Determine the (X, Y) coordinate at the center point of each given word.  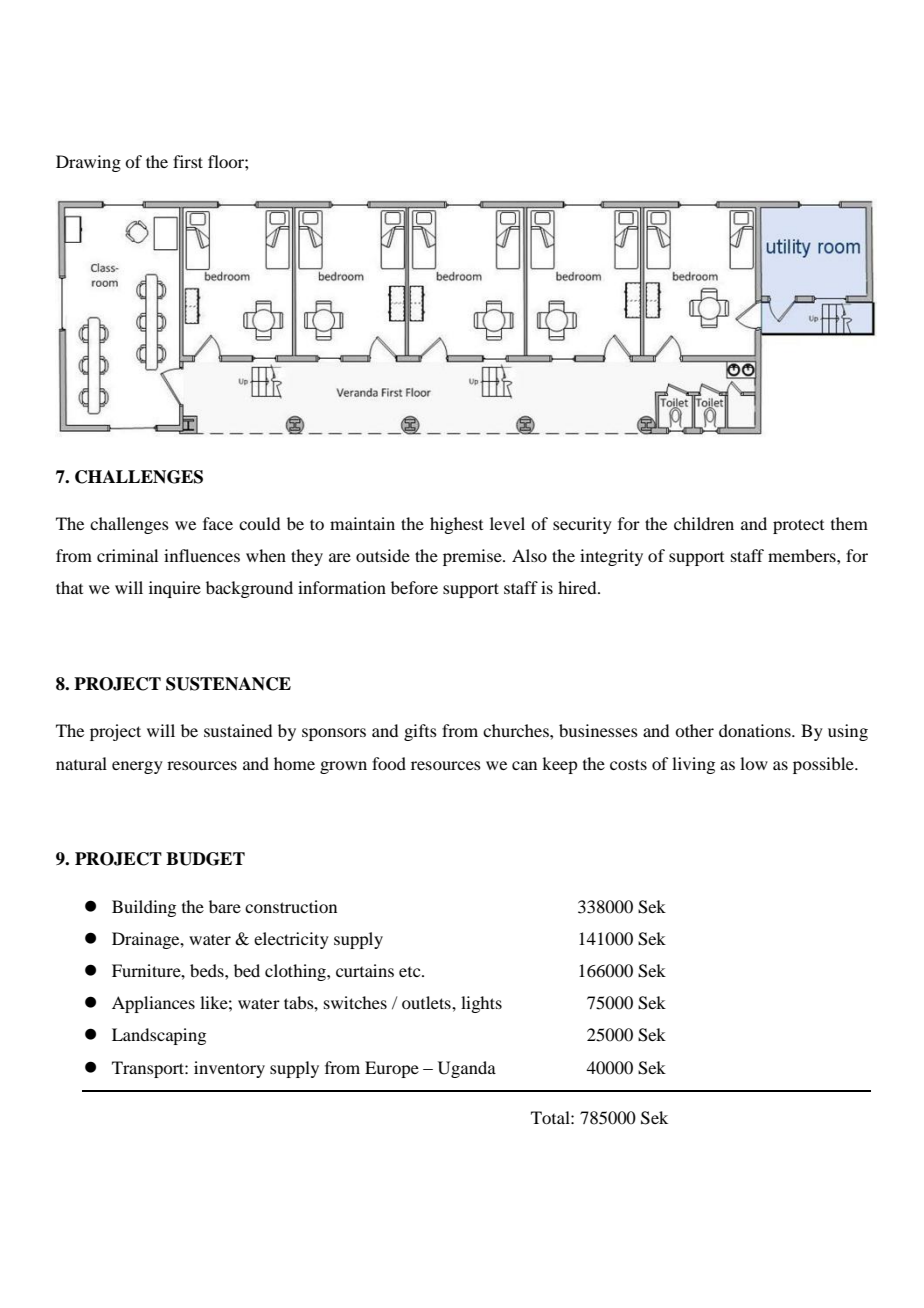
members (803, 555)
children (704, 523)
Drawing (88, 163)
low (754, 763)
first (188, 161)
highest (456, 525)
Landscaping (159, 1036)
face (218, 523)
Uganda (467, 1069)
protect (798, 526)
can (524, 765)
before (414, 587)
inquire (175, 589)
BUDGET (205, 859)
